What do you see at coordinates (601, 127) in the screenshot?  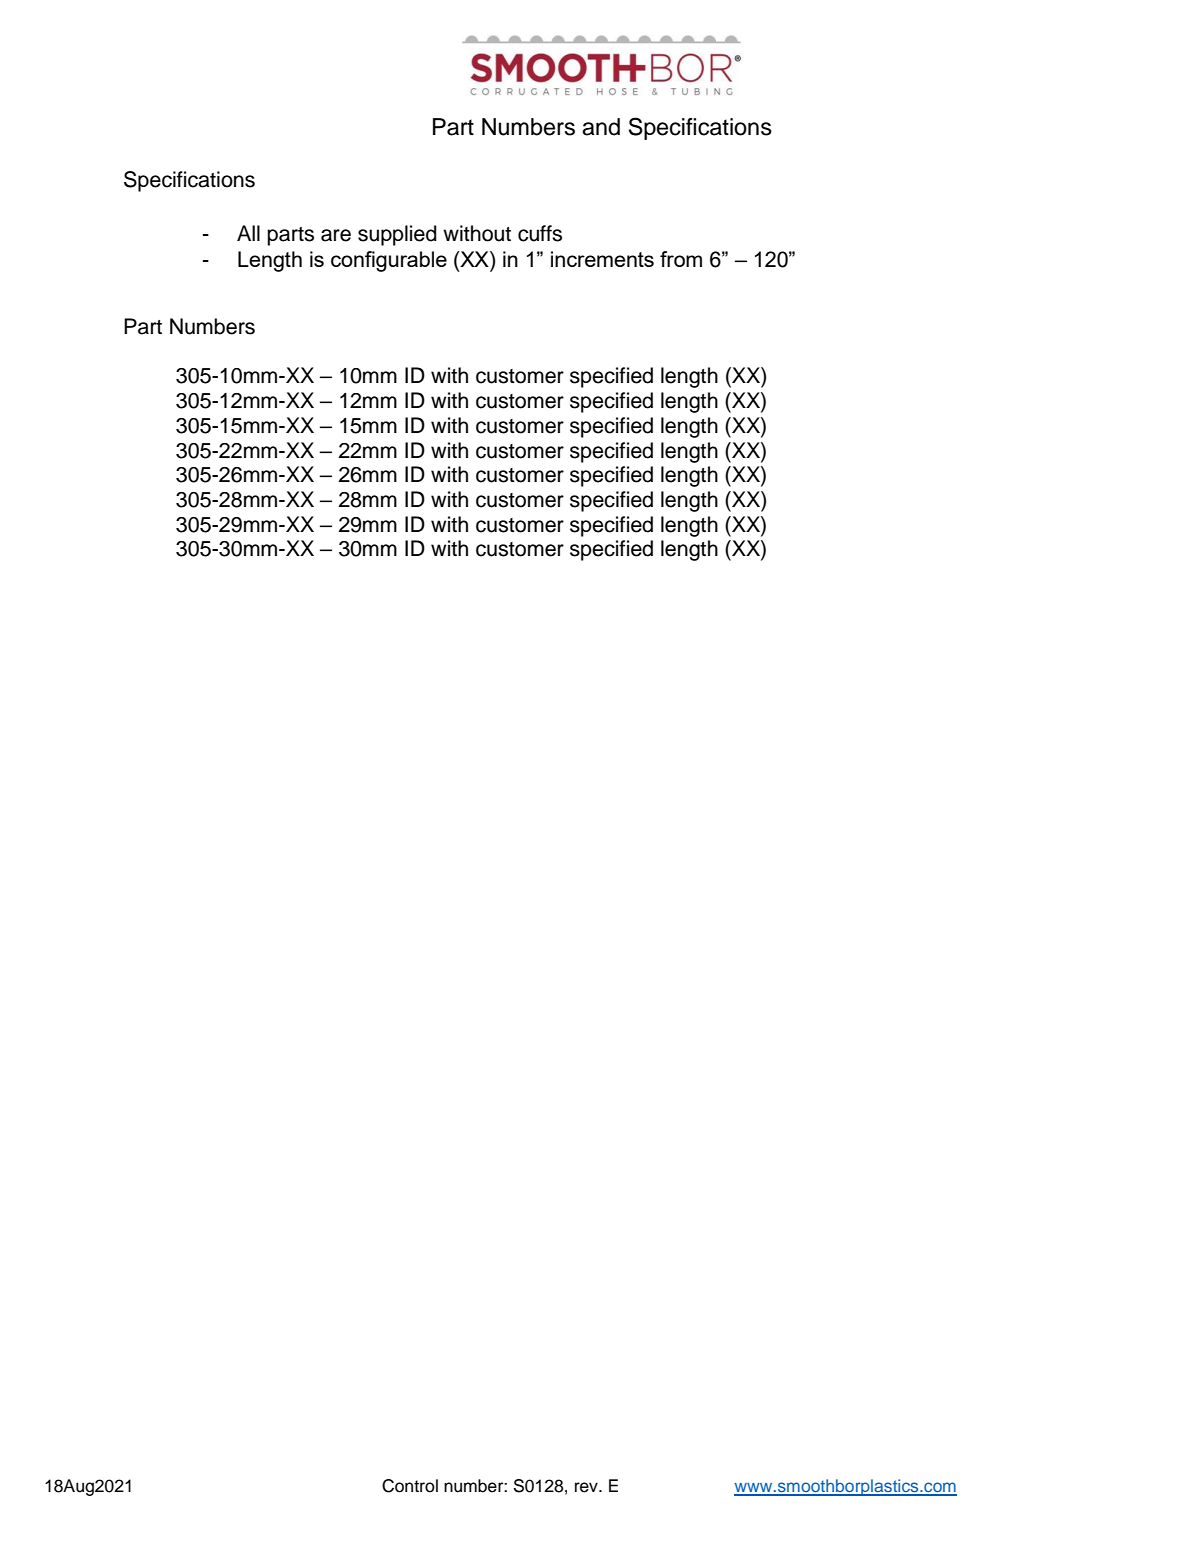 I see `and` at bounding box center [601, 127].
